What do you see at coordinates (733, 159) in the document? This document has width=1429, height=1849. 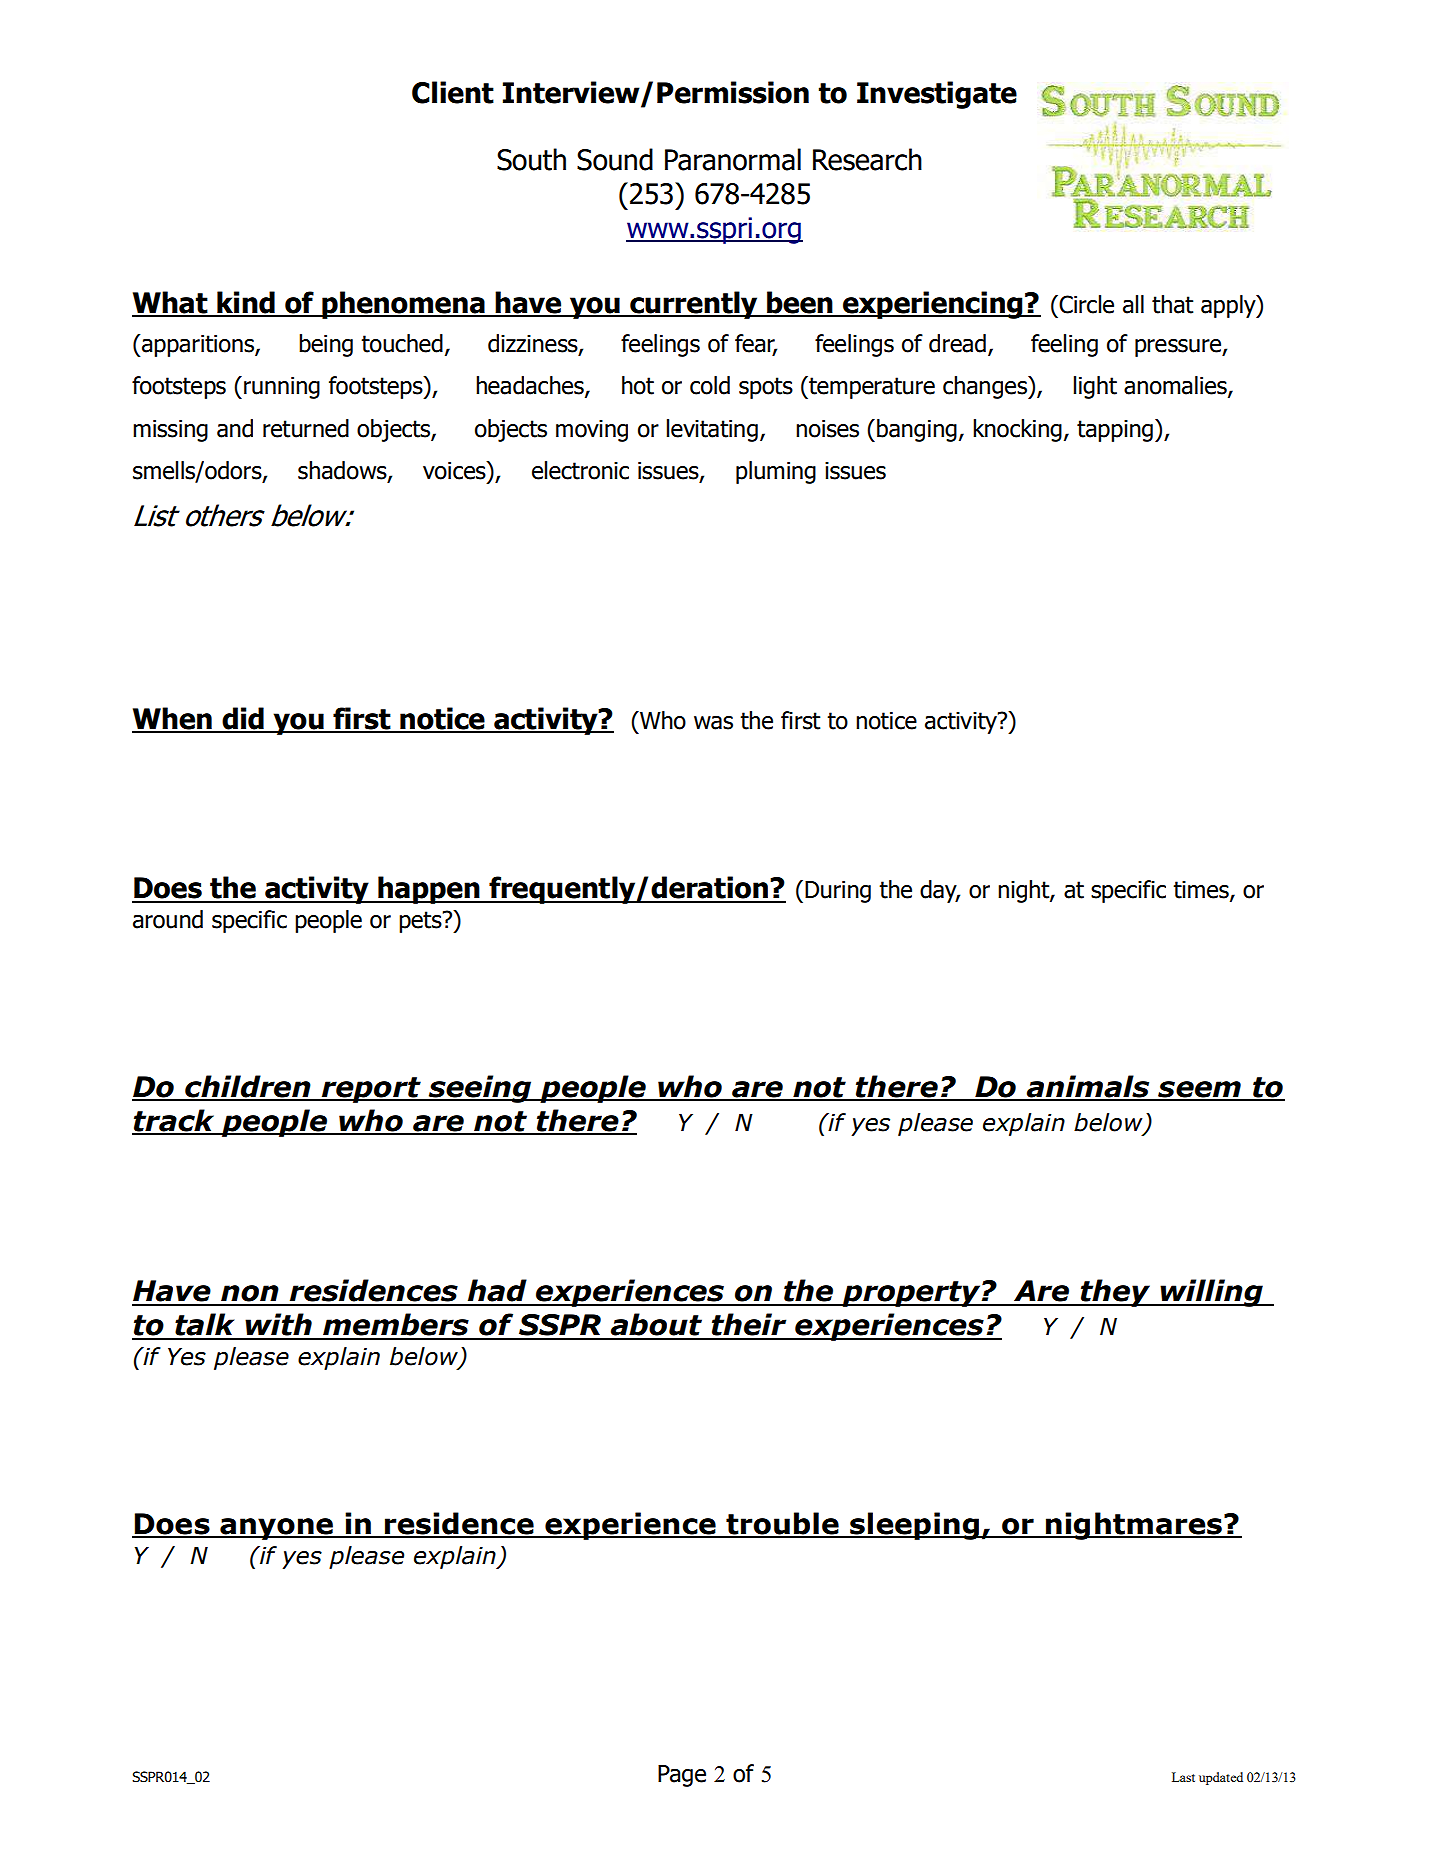 I see `Paranormal` at bounding box center [733, 159].
